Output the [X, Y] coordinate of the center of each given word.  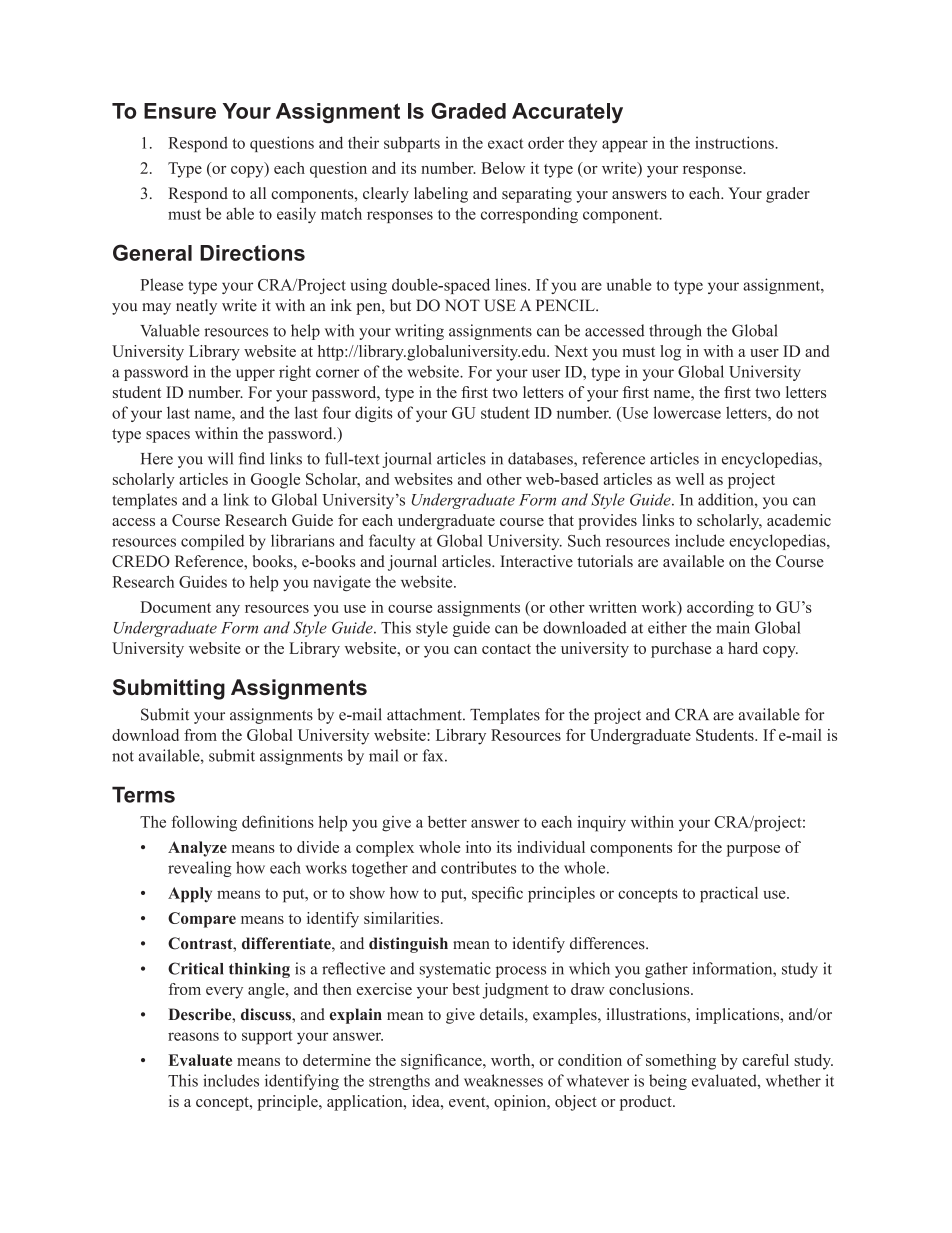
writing [419, 332]
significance [442, 1062]
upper [255, 375]
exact [506, 143]
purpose [753, 851]
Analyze [197, 849]
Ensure [180, 111]
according [720, 609]
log [670, 353]
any [228, 611]
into [478, 847]
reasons [193, 1036]
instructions [735, 142]
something [681, 1062]
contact [506, 649]
